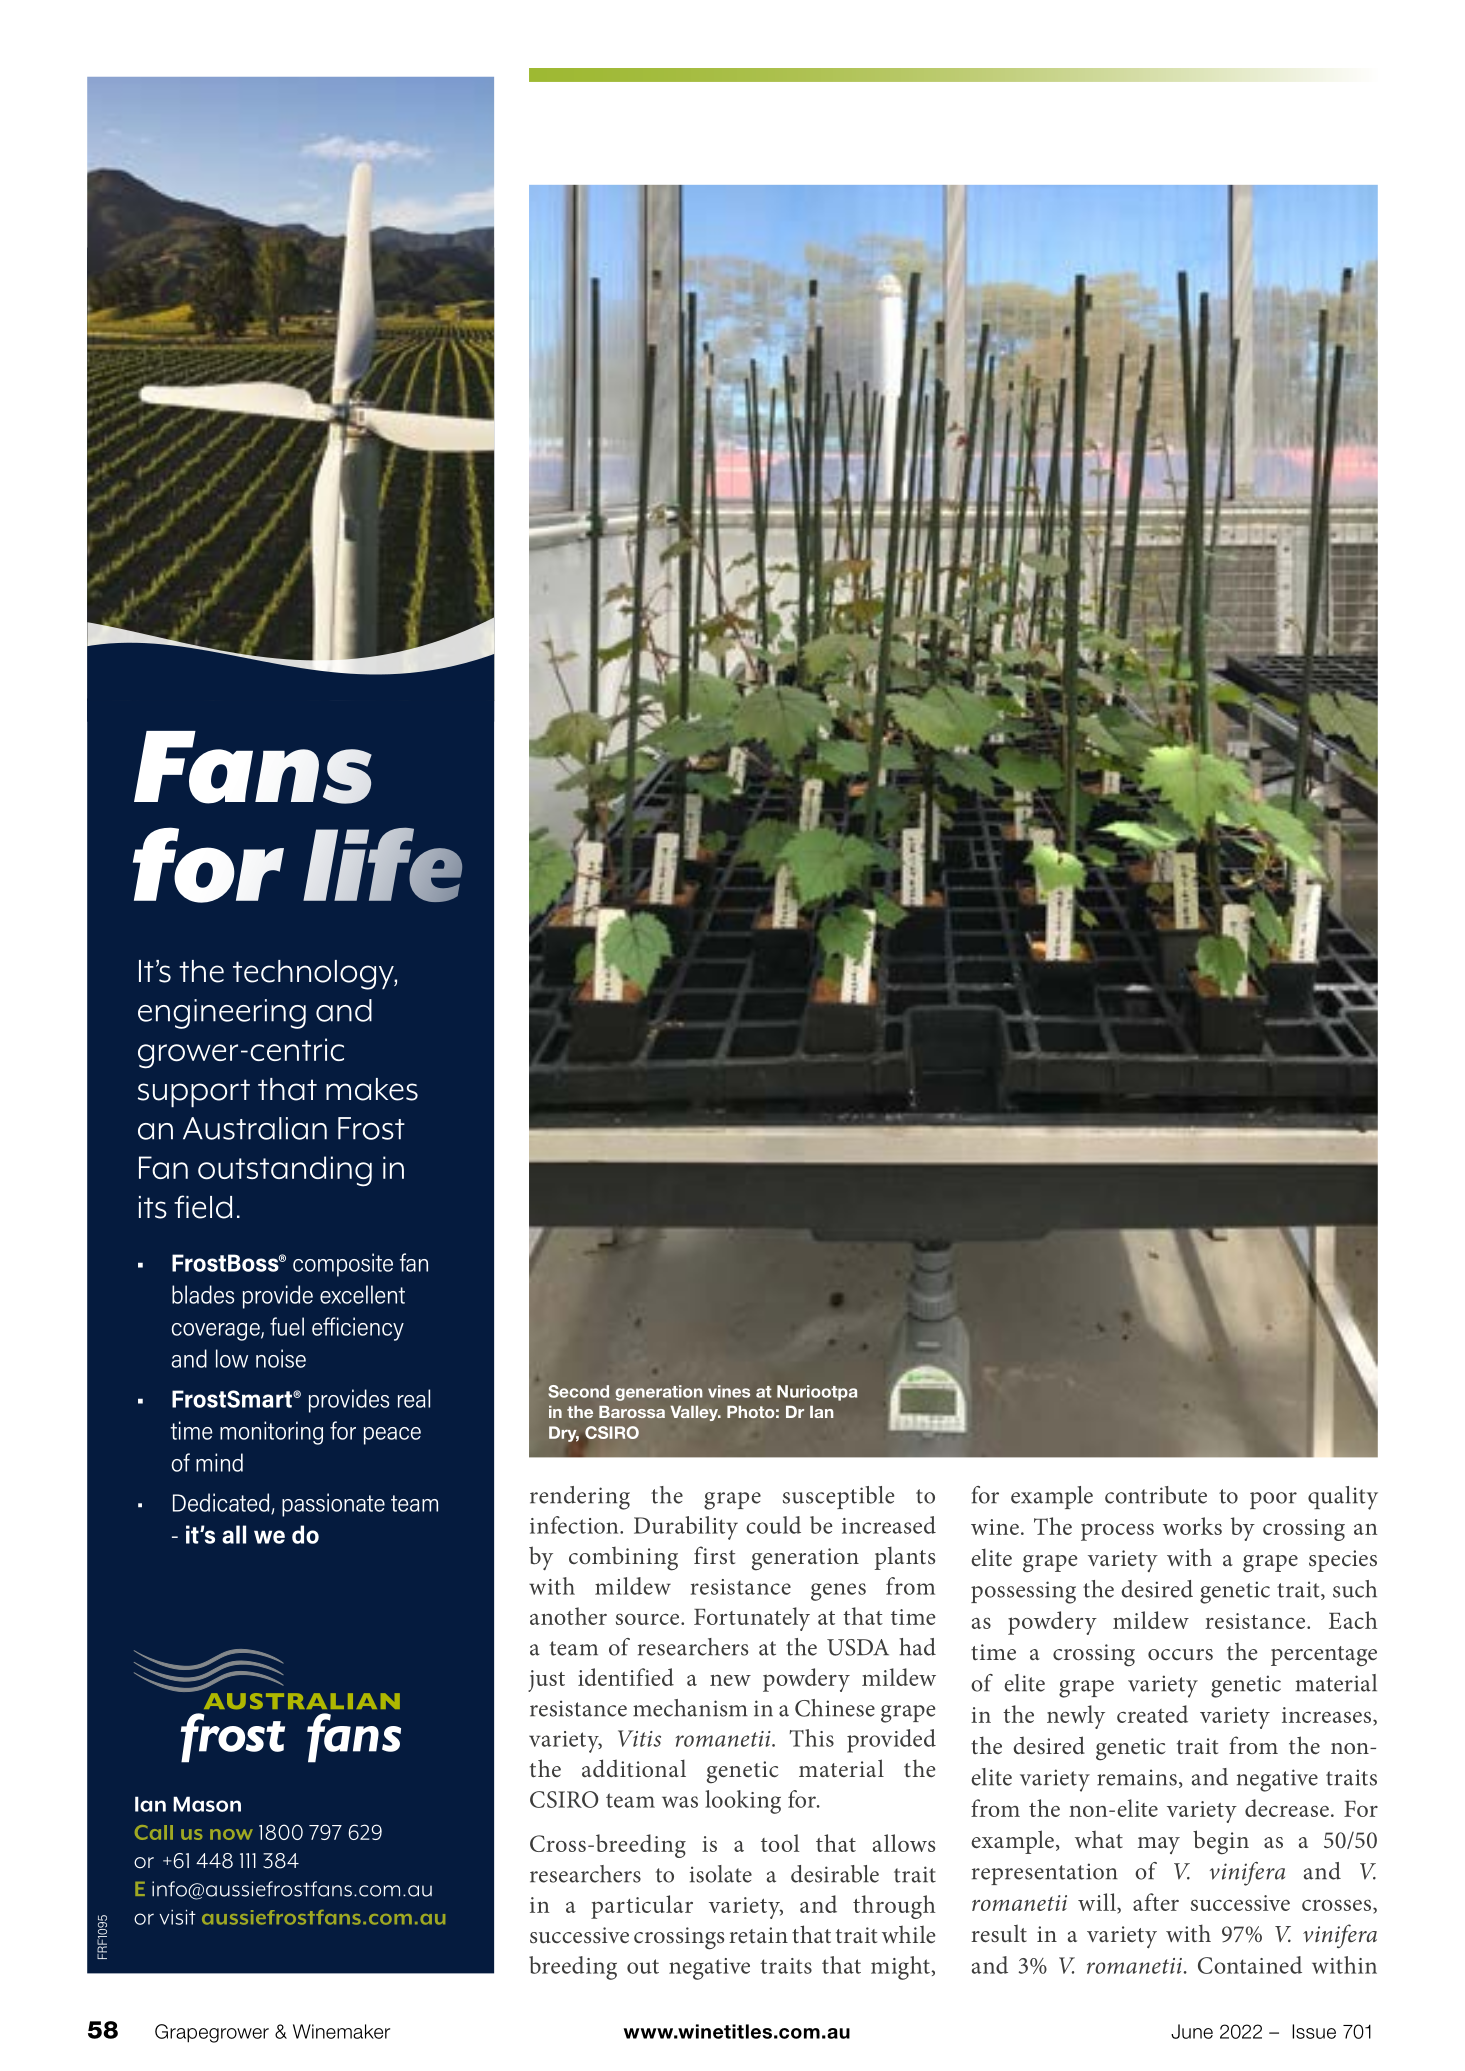 The image size is (1465, 2071). What do you see at coordinates (811, 1738) in the page?
I see `This` at bounding box center [811, 1738].
